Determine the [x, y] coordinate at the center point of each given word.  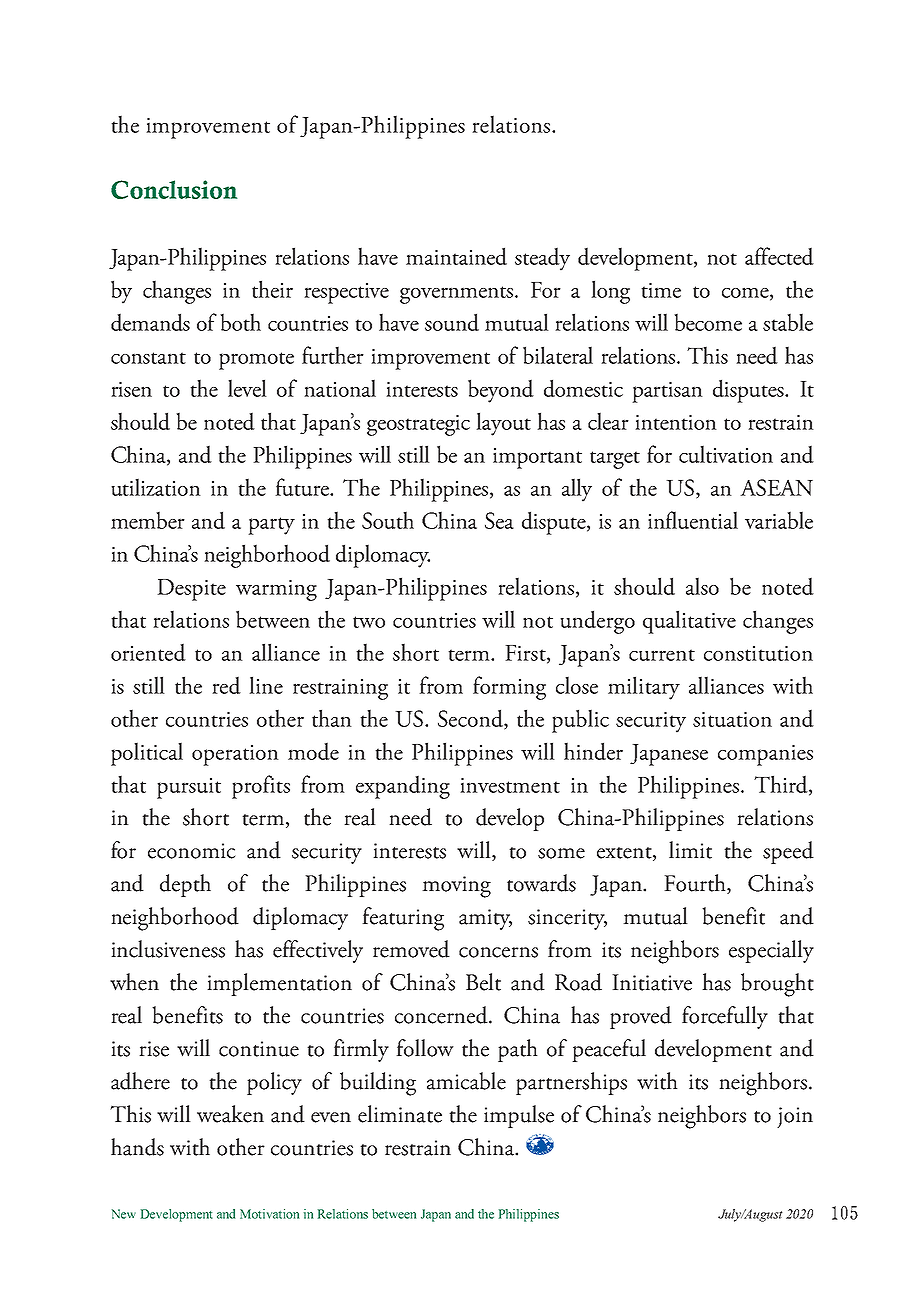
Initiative [652, 982]
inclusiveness [168, 949]
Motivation [269, 1214]
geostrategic [418, 425]
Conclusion [174, 189]
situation [732, 719]
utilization [156, 487]
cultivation [726, 454]
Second [471, 719]
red [226, 685]
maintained [456, 256]
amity [485, 919]
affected [779, 256]
